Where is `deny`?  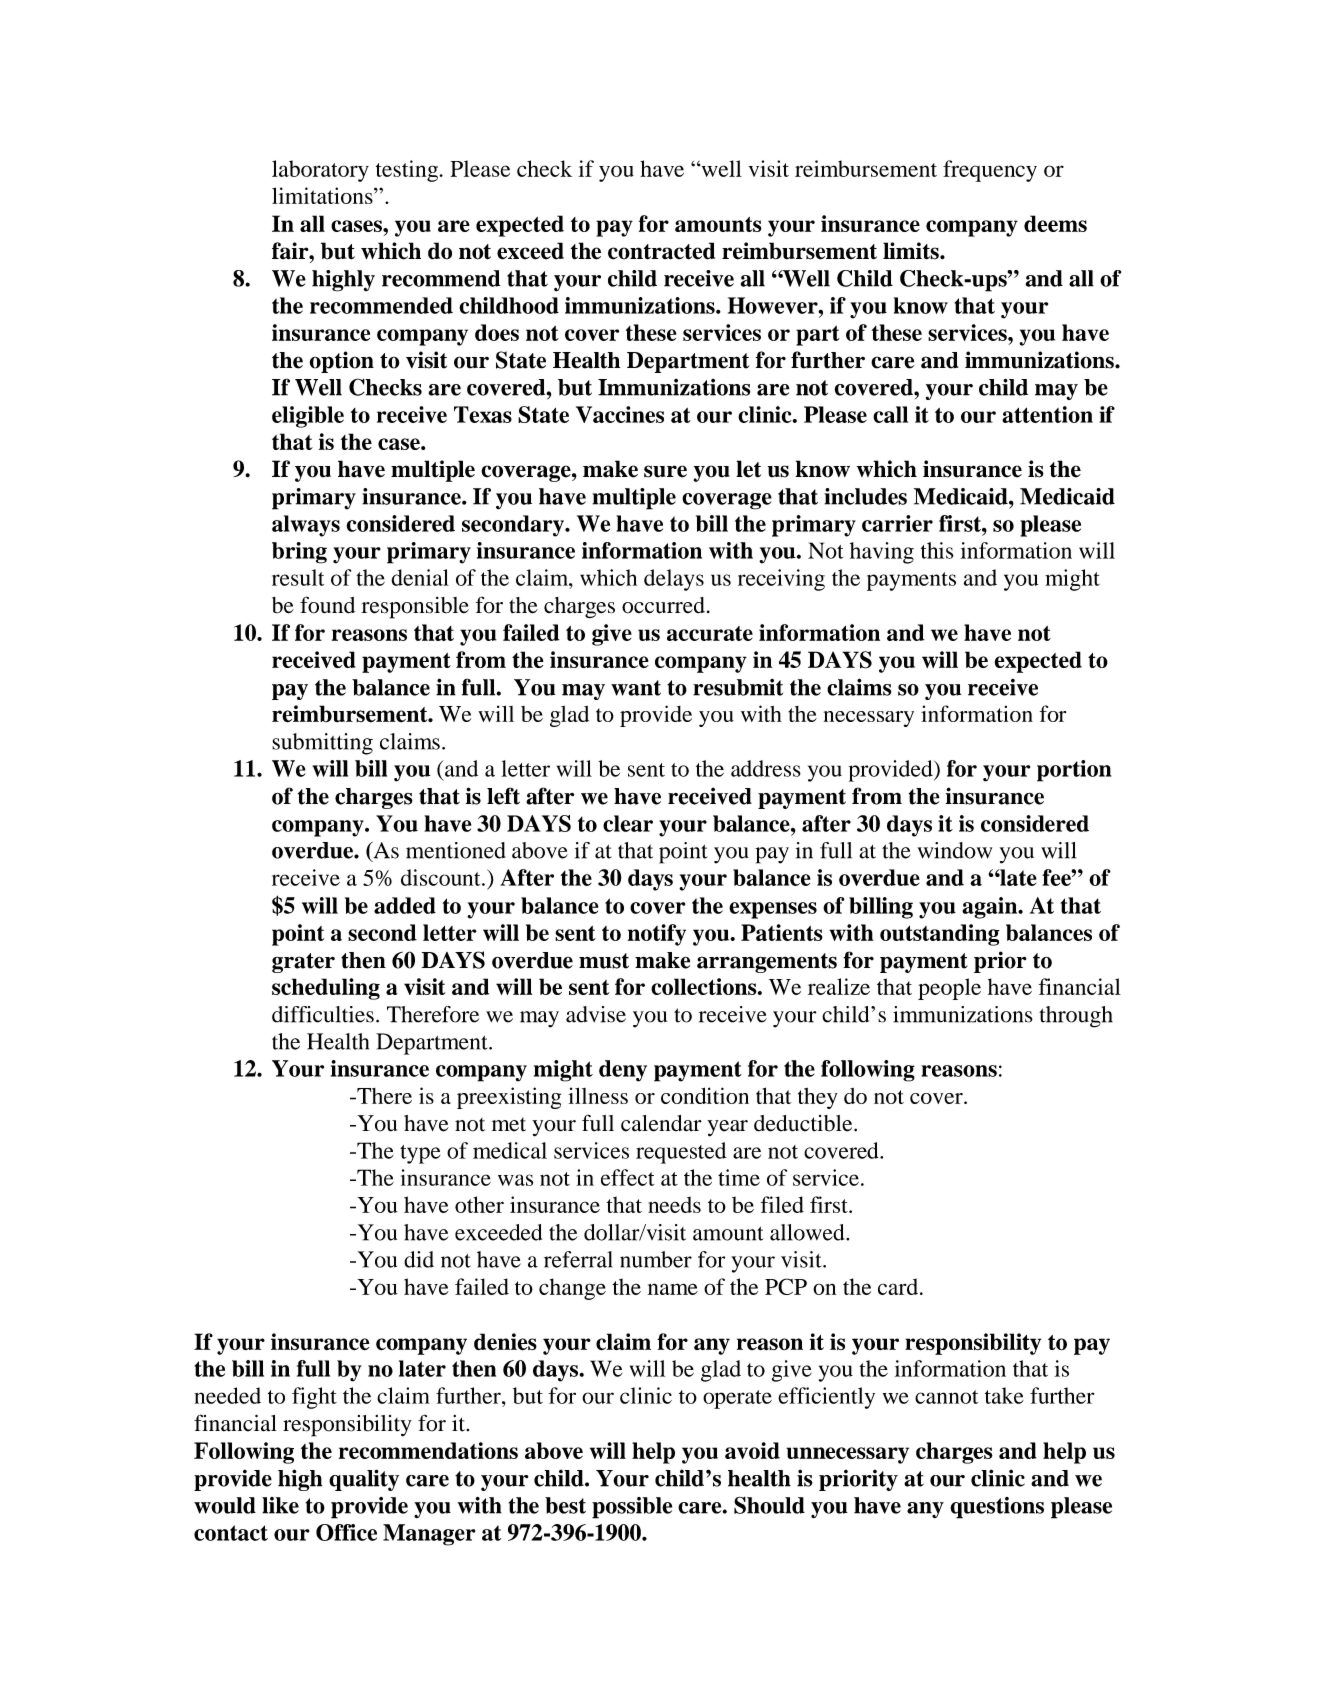
deny is located at coordinates (623, 1071).
